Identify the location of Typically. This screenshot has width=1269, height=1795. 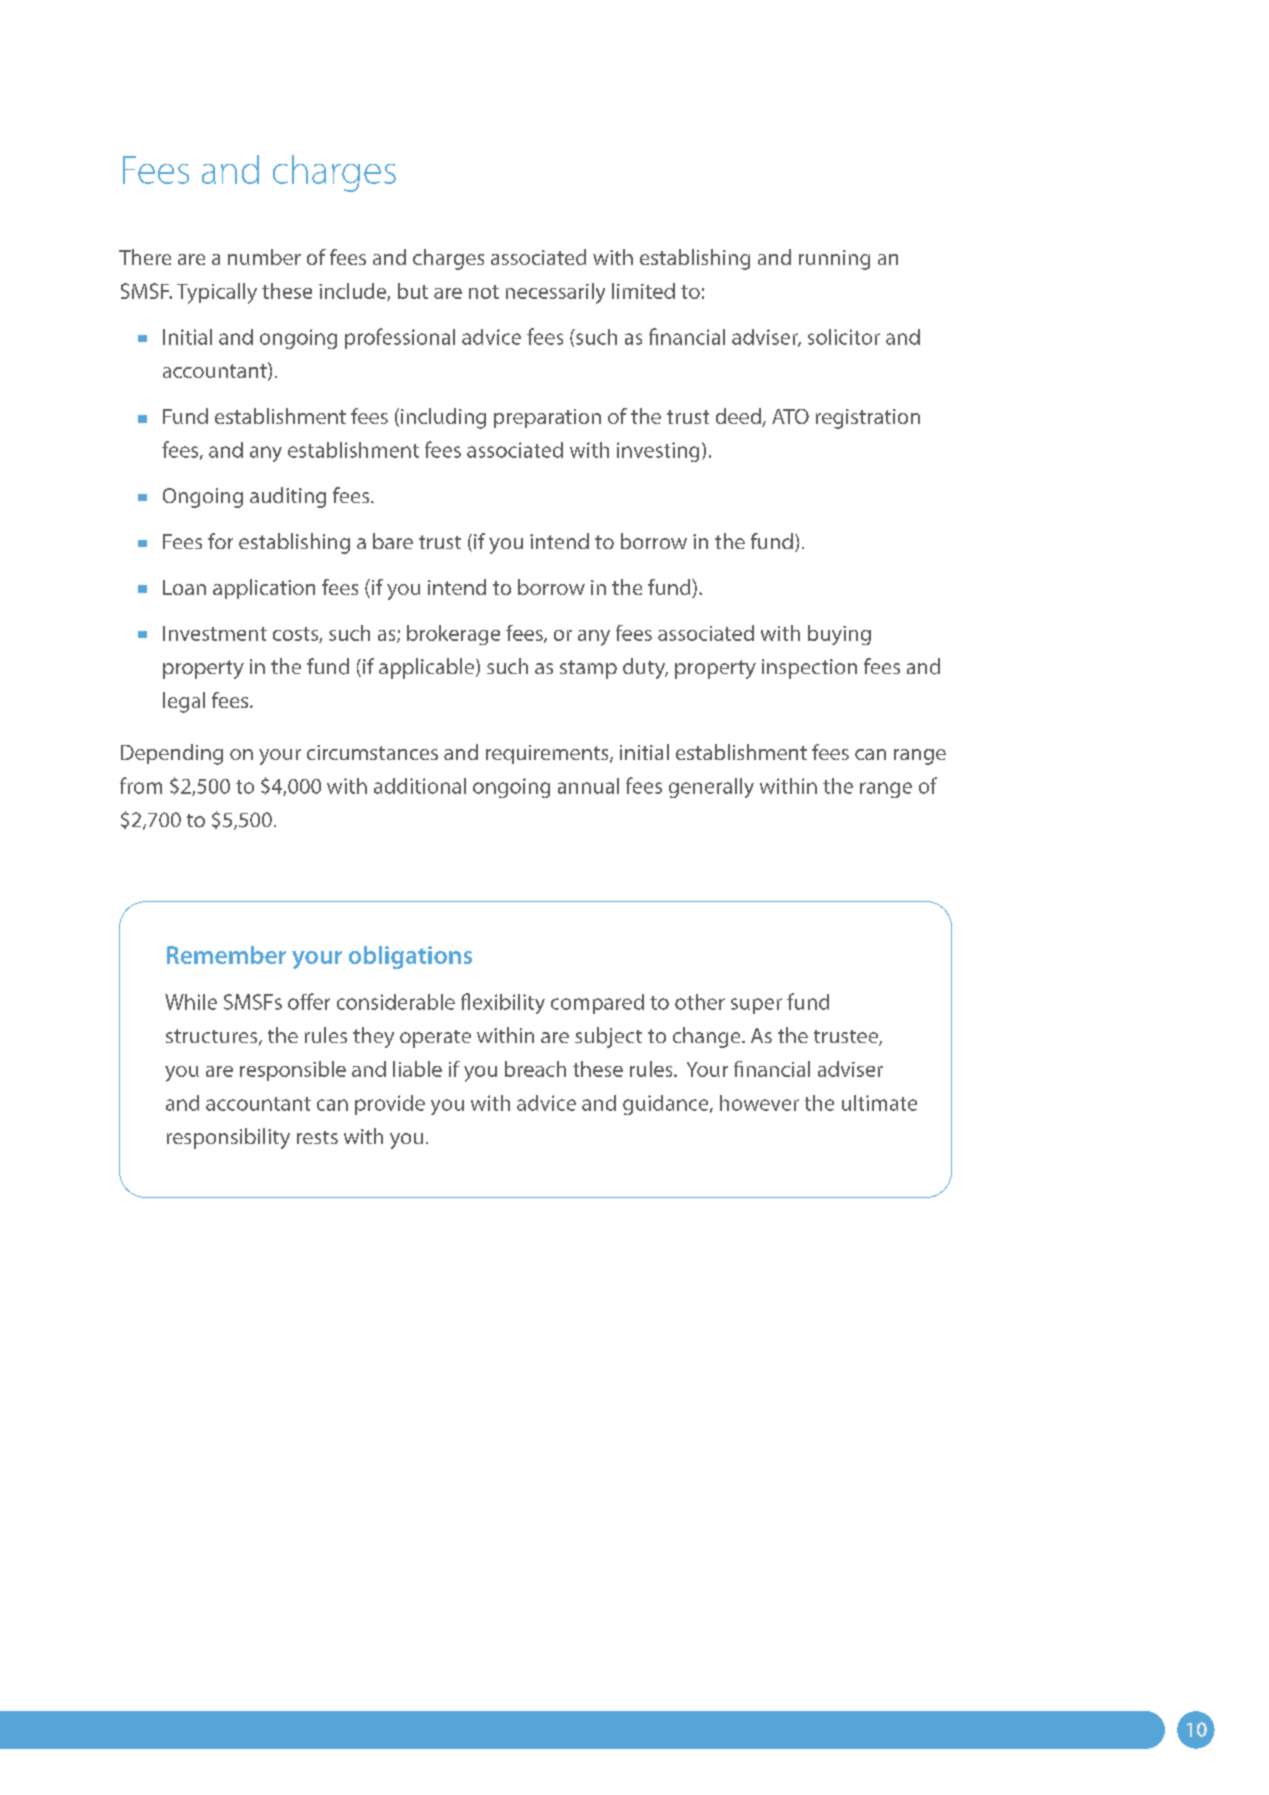
(217, 293).
